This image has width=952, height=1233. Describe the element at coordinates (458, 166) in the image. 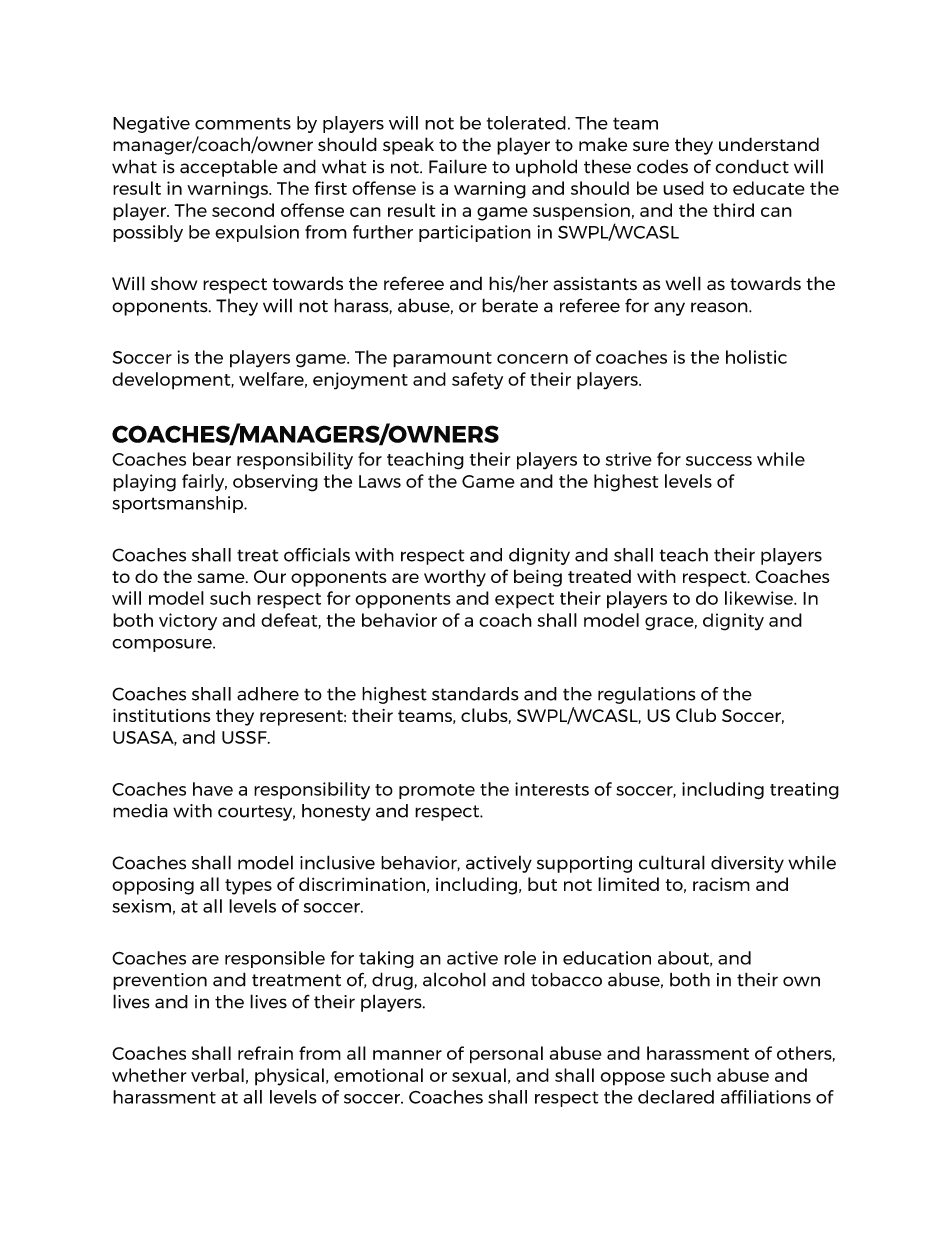

I see `Failure` at that location.
